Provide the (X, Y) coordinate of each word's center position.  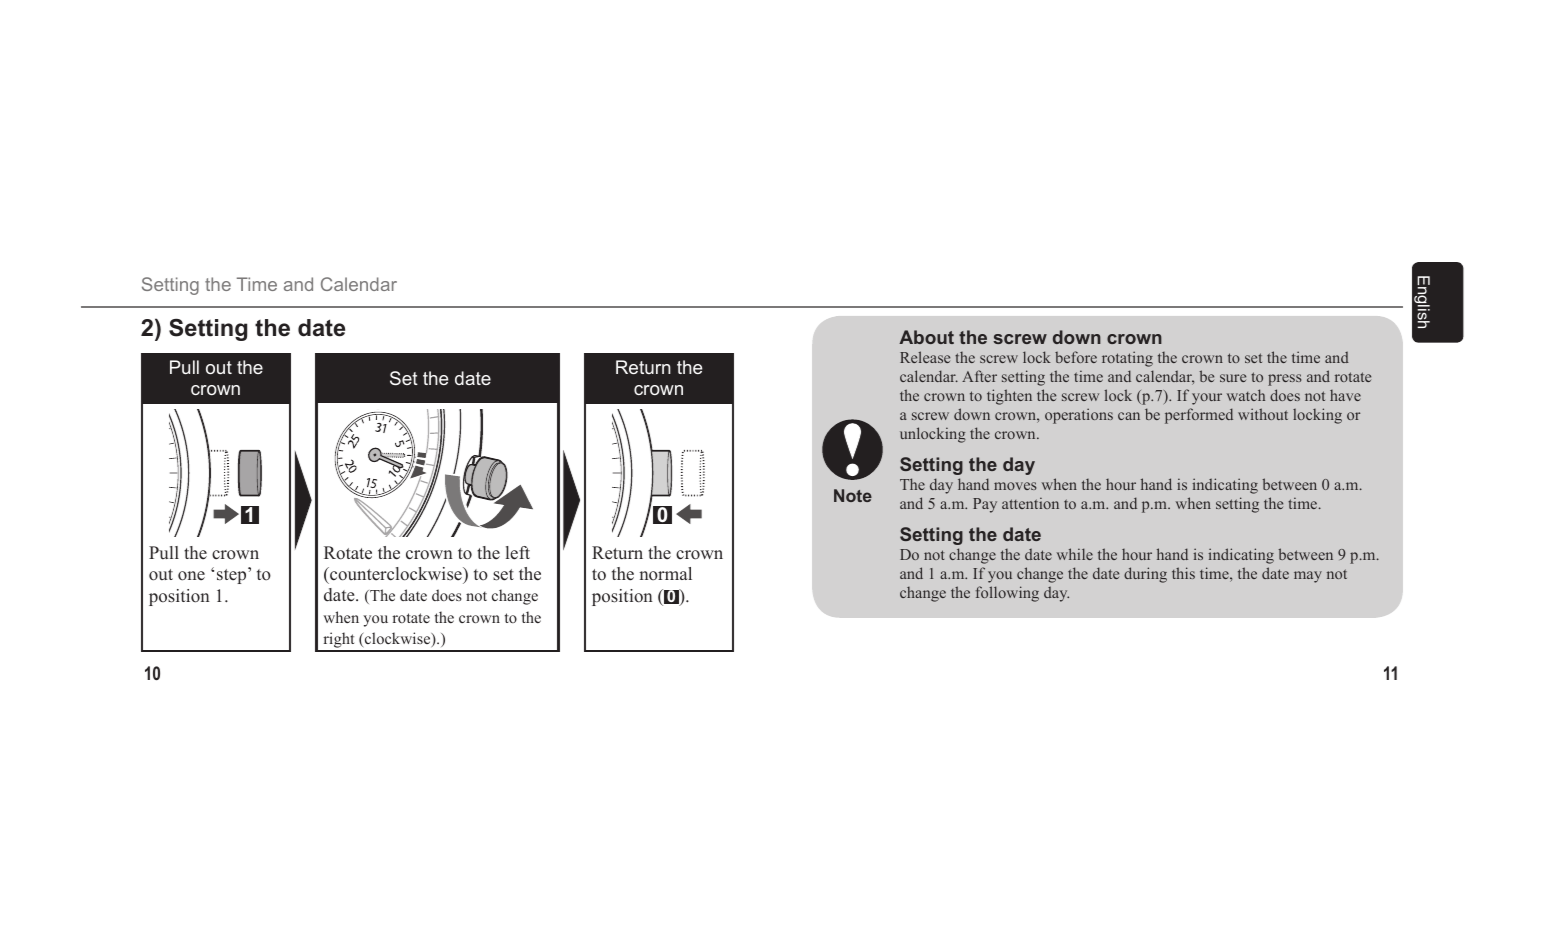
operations (1079, 416)
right (339, 641)
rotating (1127, 359)
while (1075, 554)
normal (665, 573)
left (518, 553)
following (1007, 594)
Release (925, 357)
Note (853, 495)
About (926, 337)
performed (1199, 416)
